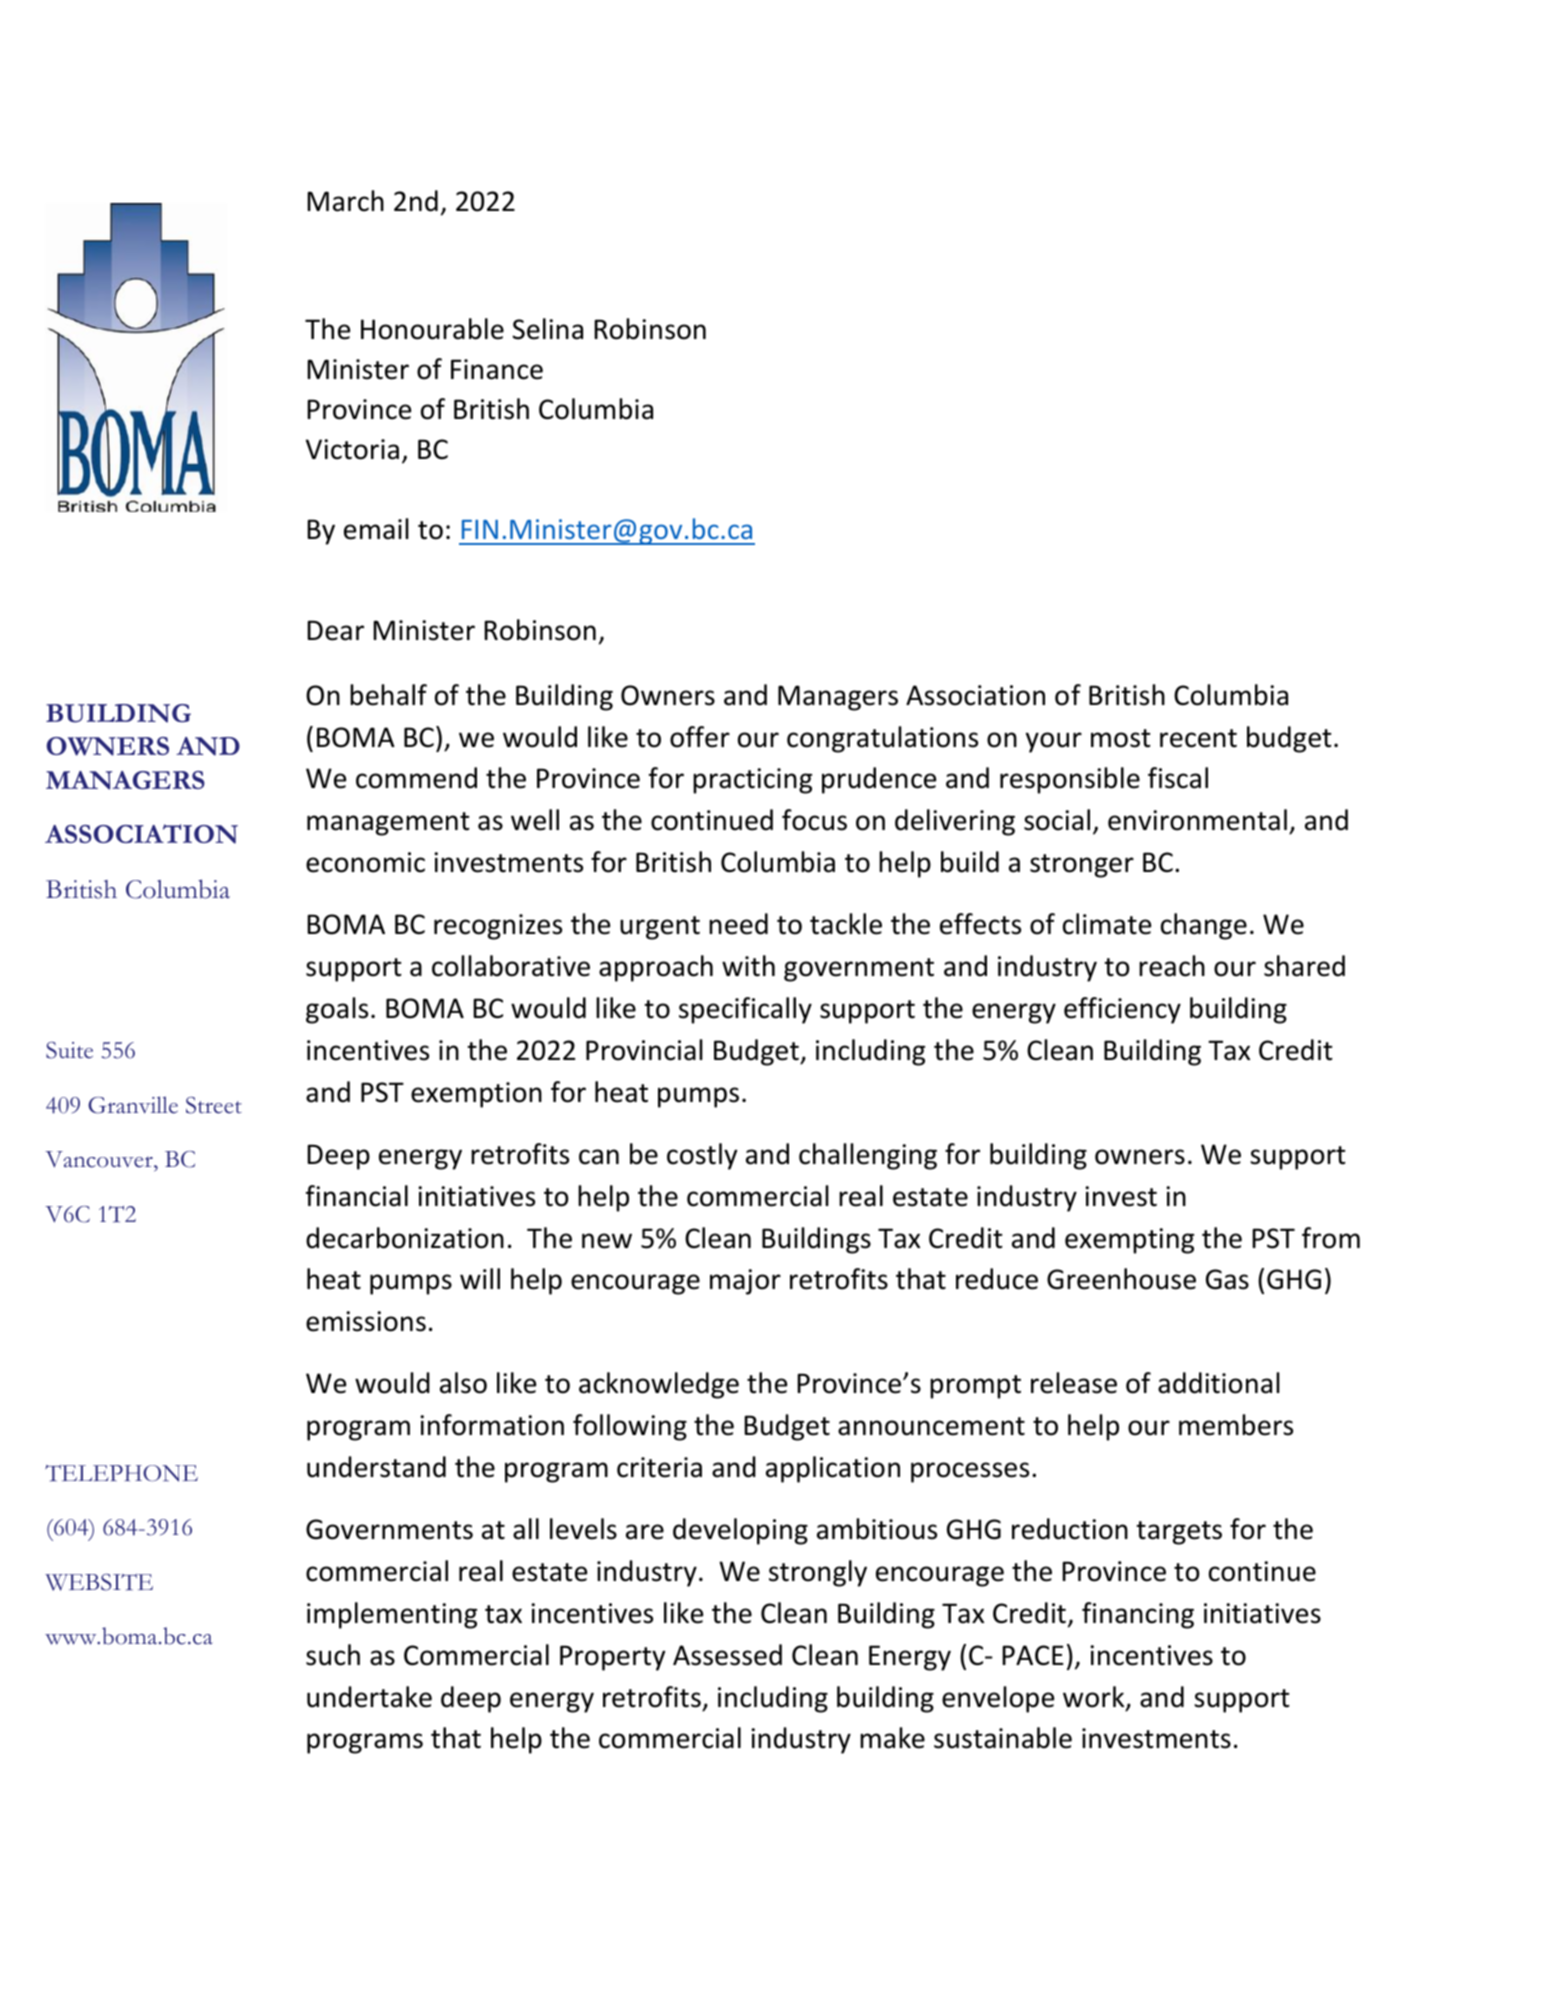  I want to click on Selina, so click(548, 329).
